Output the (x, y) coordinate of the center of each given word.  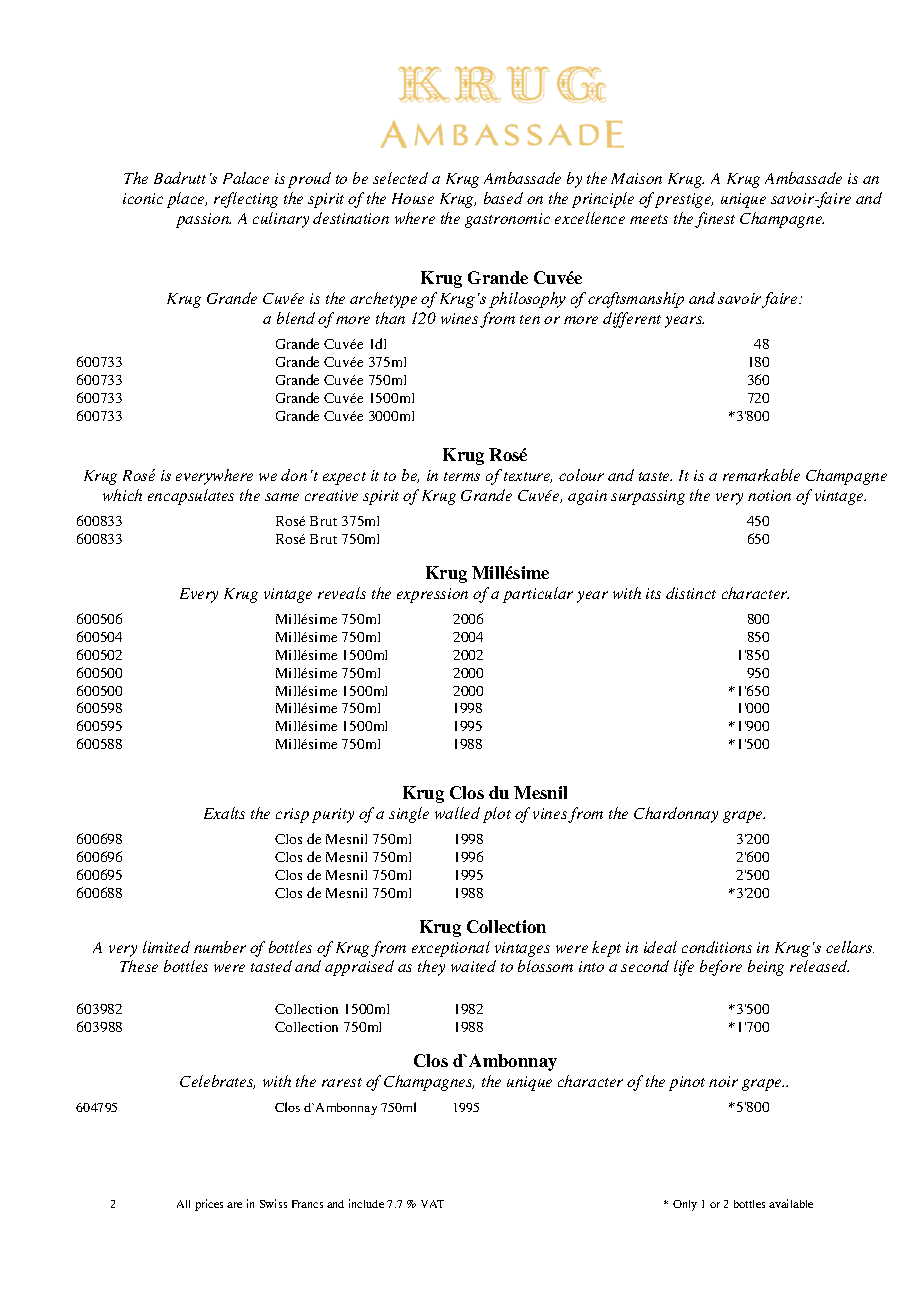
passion (203, 220)
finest (715, 220)
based (503, 198)
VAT (432, 1204)
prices (209, 1205)
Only (685, 1205)
